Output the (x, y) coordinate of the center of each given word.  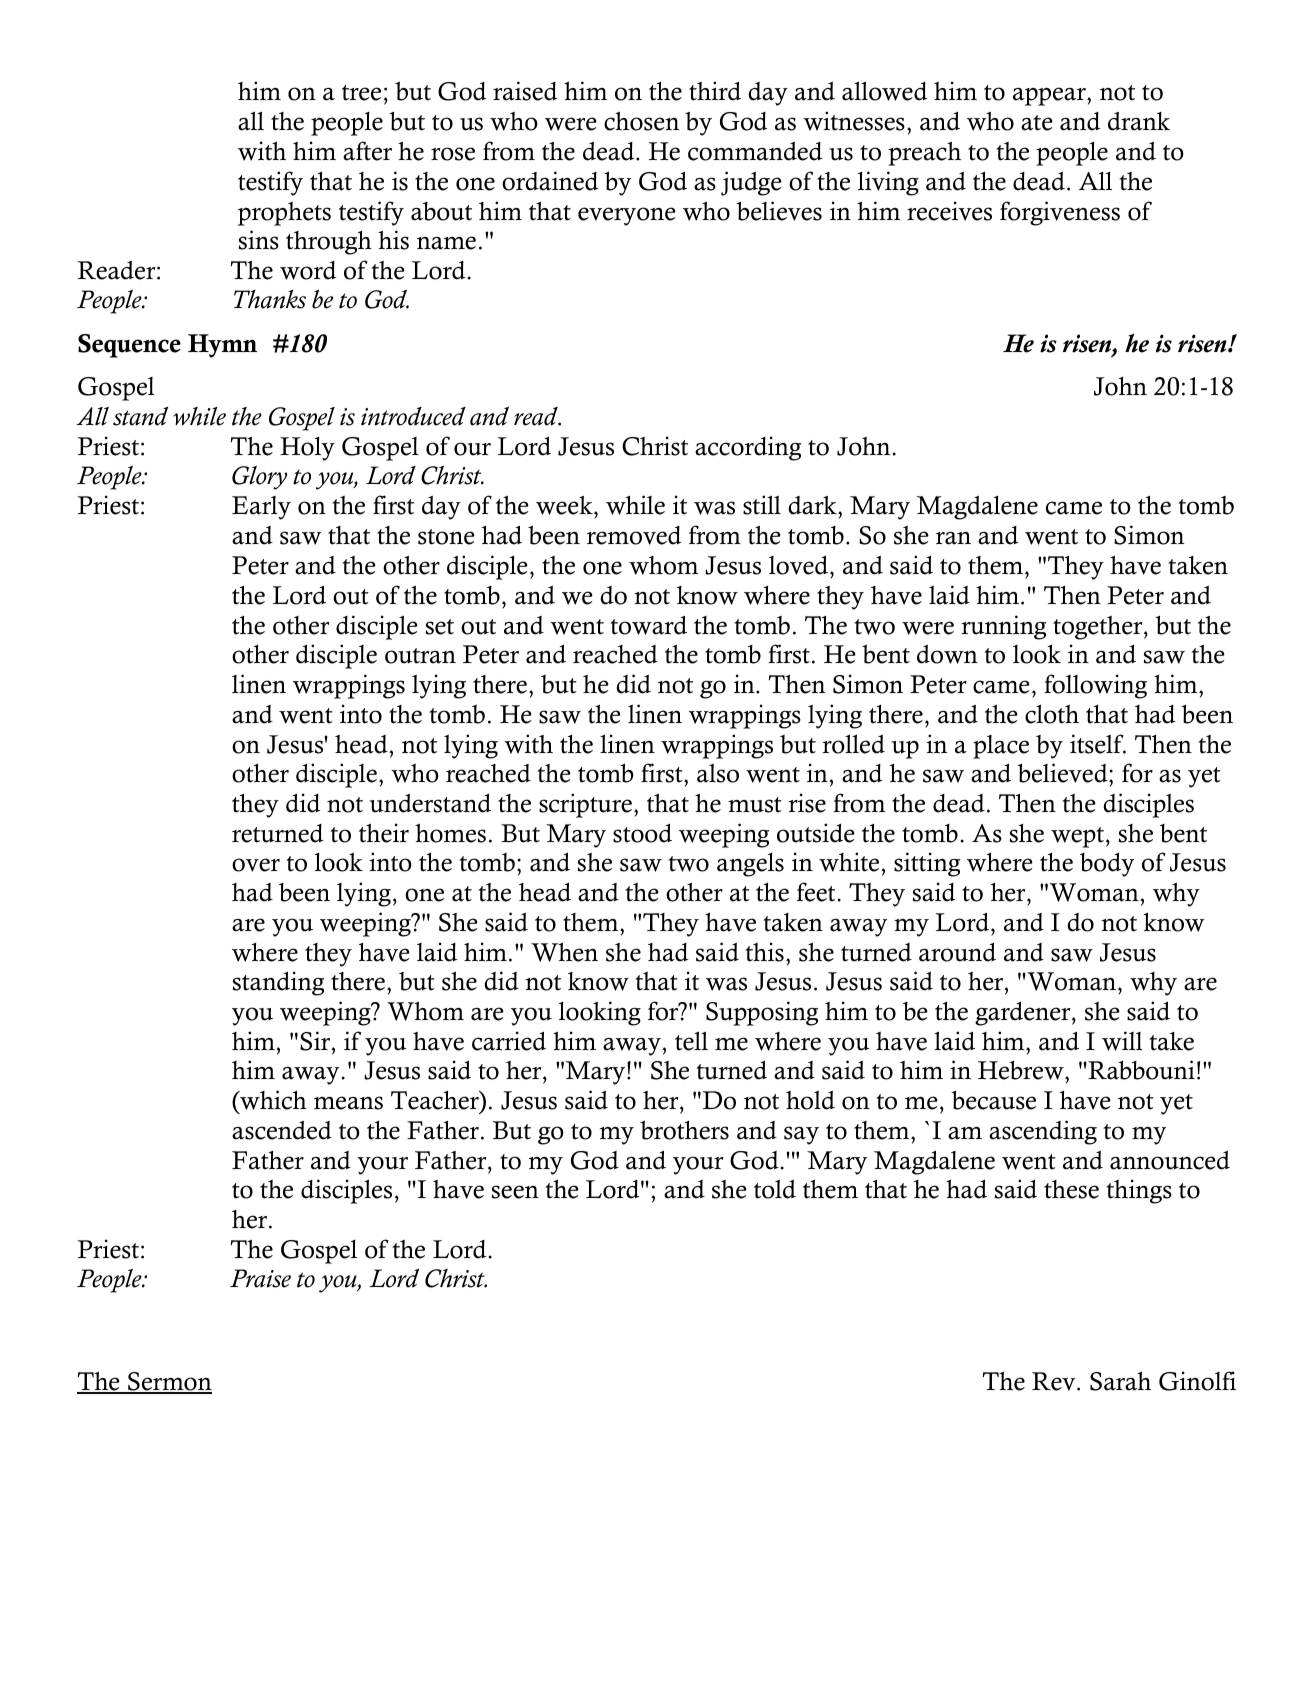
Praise (260, 1278)
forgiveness (1060, 213)
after (367, 151)
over (256, 865)
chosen (641, 121)
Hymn (222, 346)
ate (1037, 123)
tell (691, 1041)
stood (642, 833)
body (1107, 865)
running (1003, 627)
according (748, 448)
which (272, 1101)
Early (261, 508)
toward (648, 625)
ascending (1043, 1132)
